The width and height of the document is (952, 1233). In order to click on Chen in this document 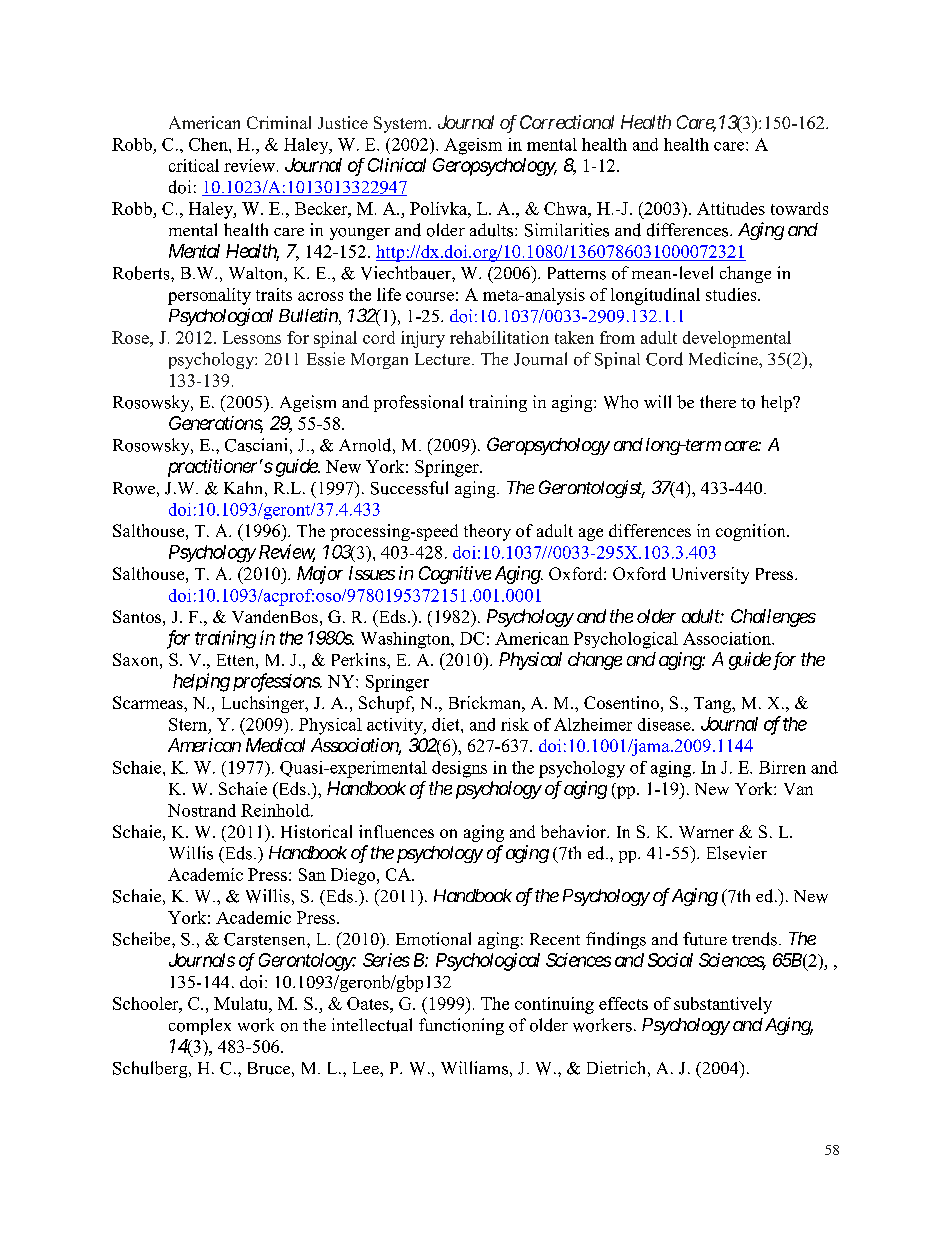, I will do `click(209, 144)`.
